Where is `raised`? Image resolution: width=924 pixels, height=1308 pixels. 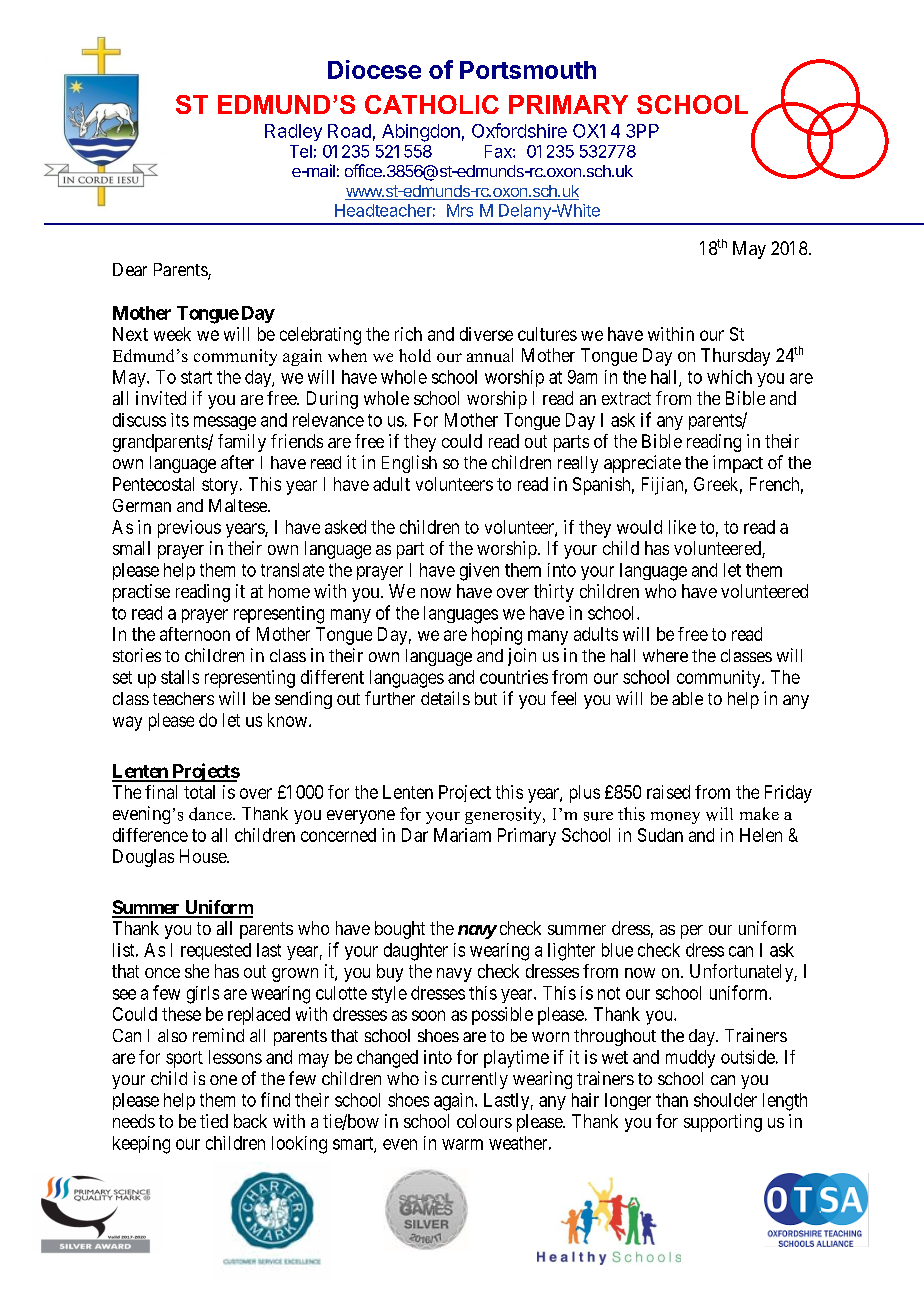 raised is located at coordinates (668, 792).
